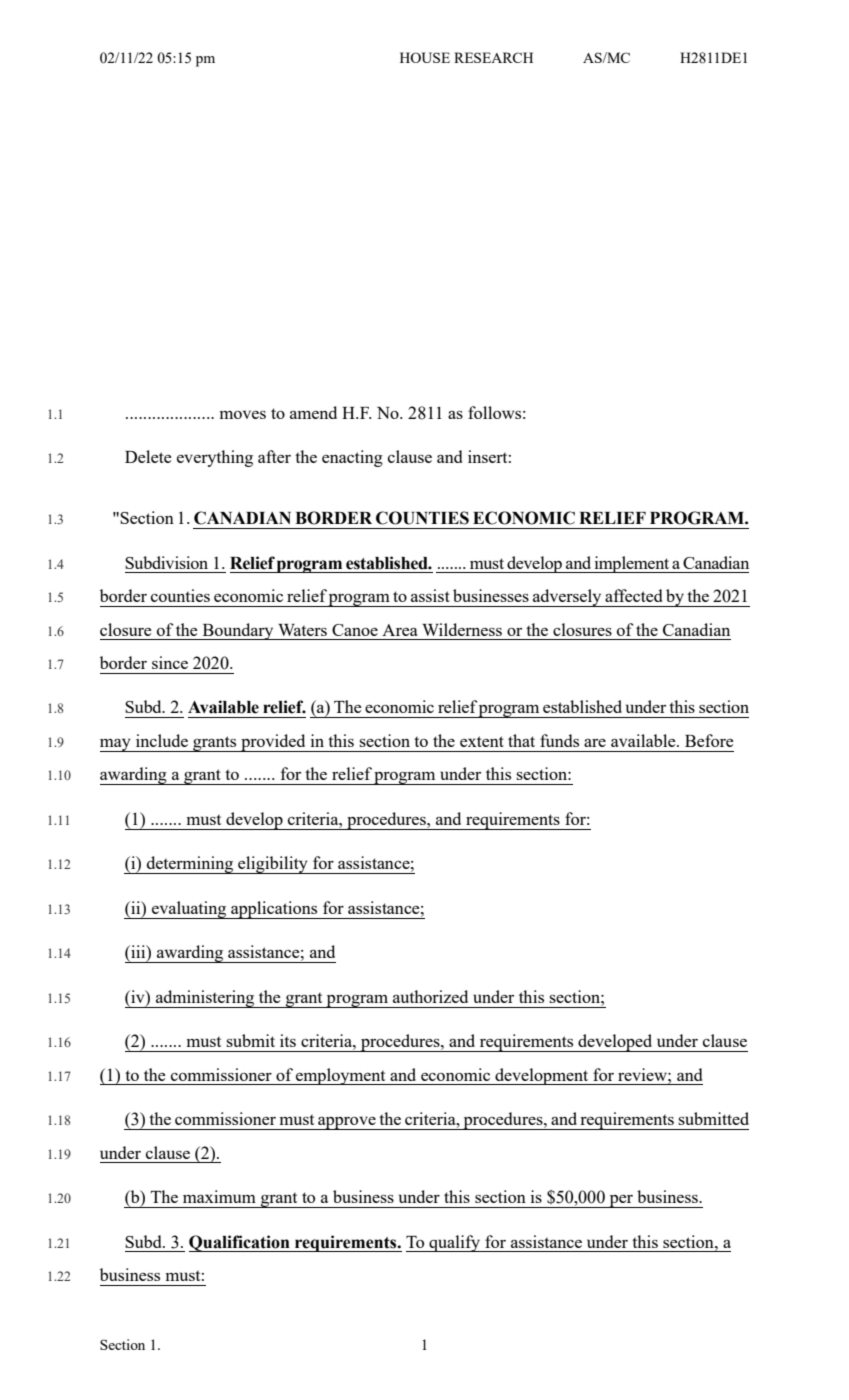  Describe the element at coordinates (455, 1243) in the screenshot. I see `qualify` at that location.
